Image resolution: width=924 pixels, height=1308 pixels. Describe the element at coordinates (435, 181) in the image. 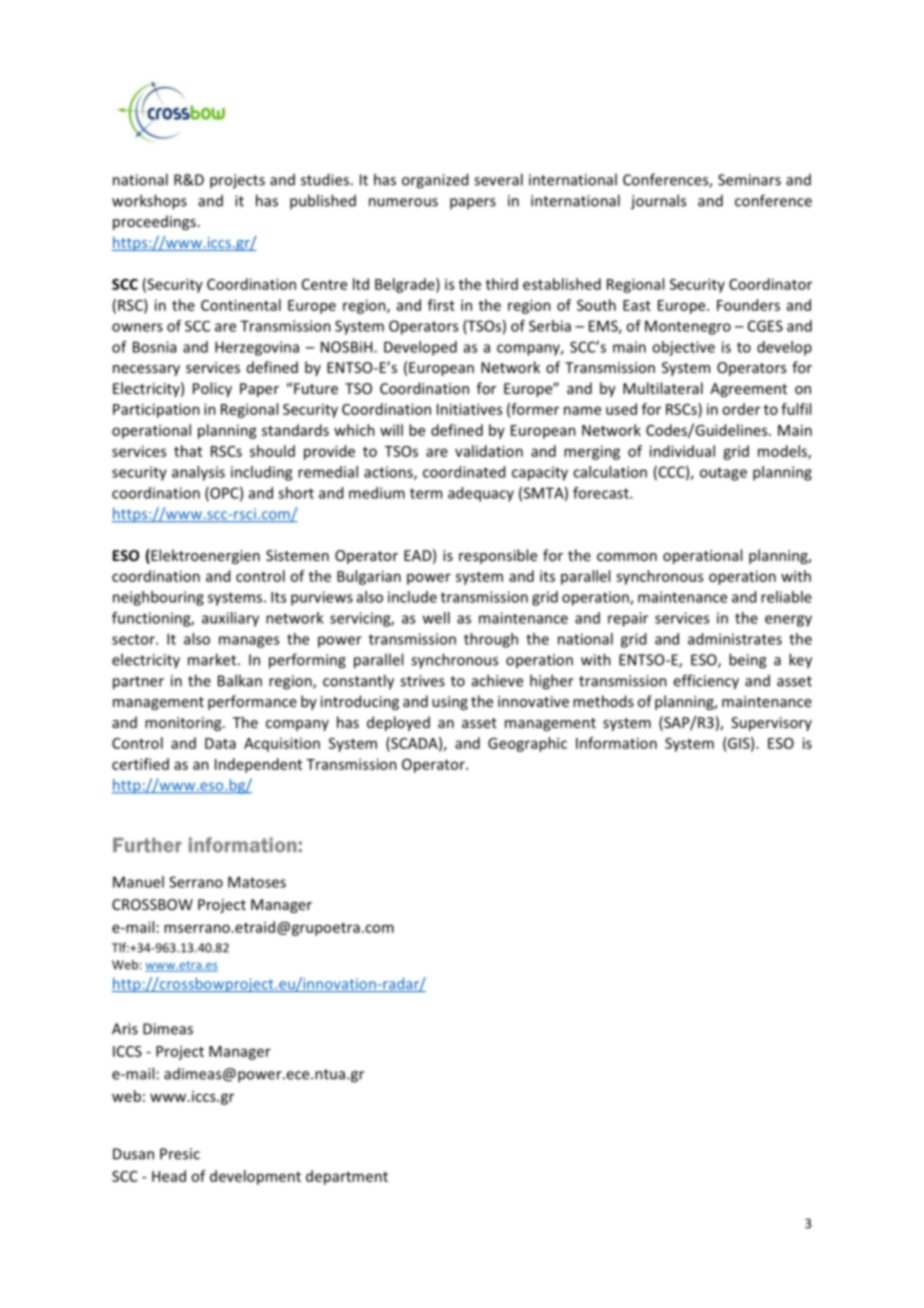

I see `organized` at that location.
